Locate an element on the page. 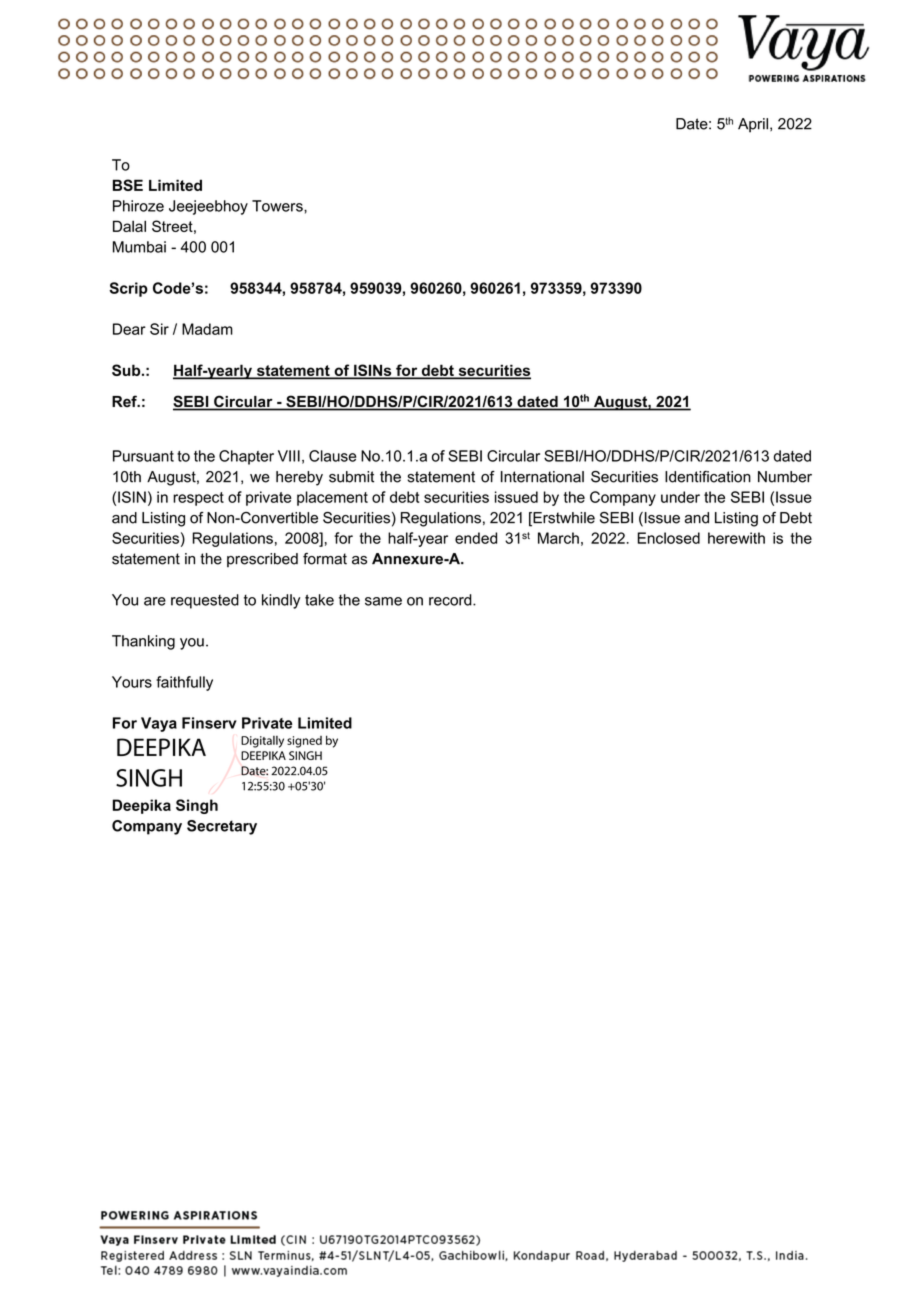  Secretary is located at coordinates (222, 827).
